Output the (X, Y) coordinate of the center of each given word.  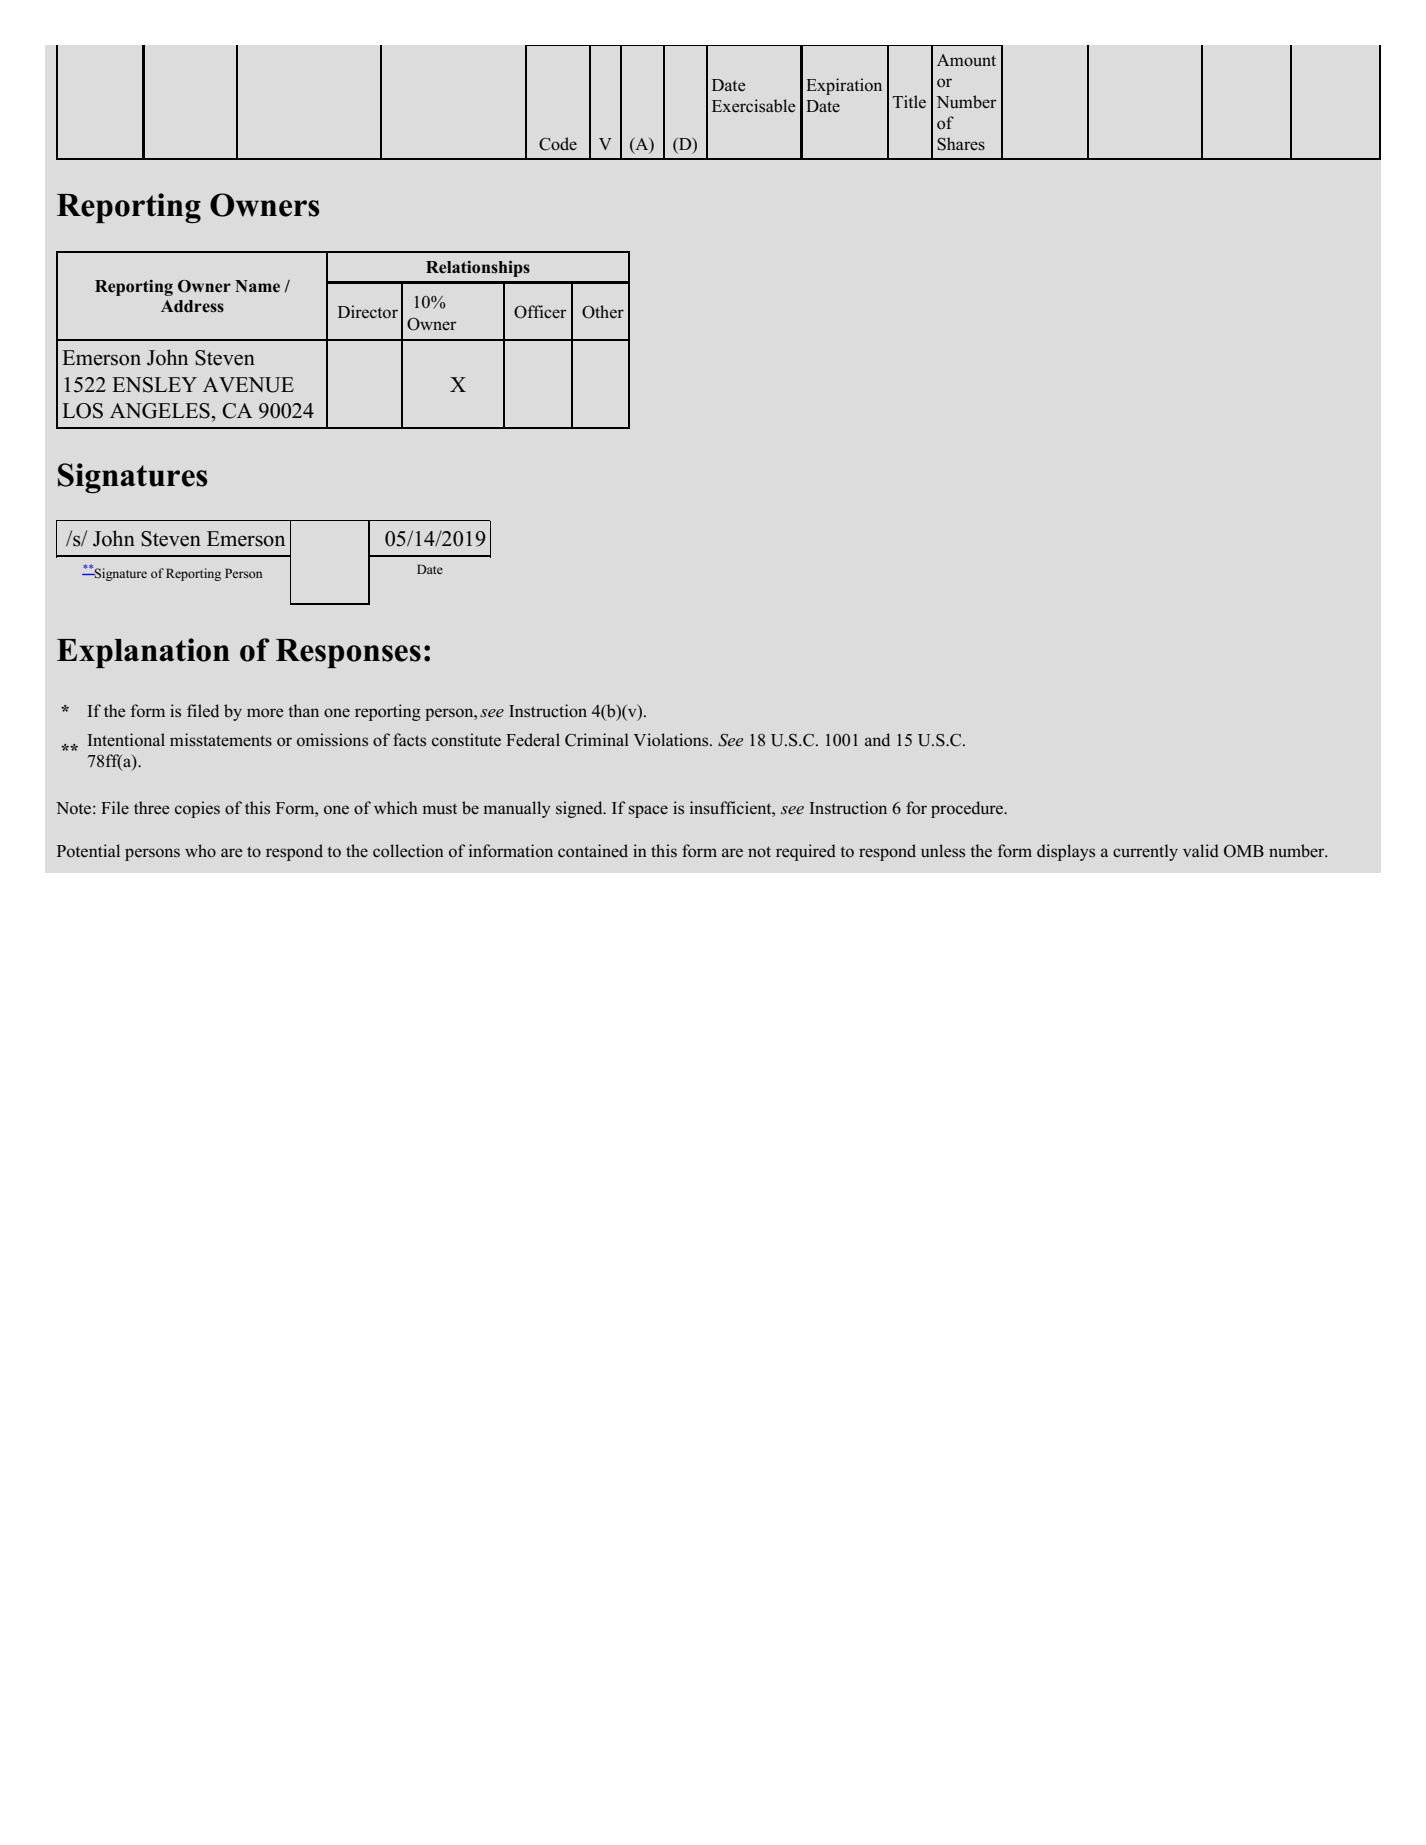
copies (197, 809)
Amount (966, 60)
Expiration (844, 86)
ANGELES (160, 411)
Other (603, 312)
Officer (540, 312)
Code (558, 144)
